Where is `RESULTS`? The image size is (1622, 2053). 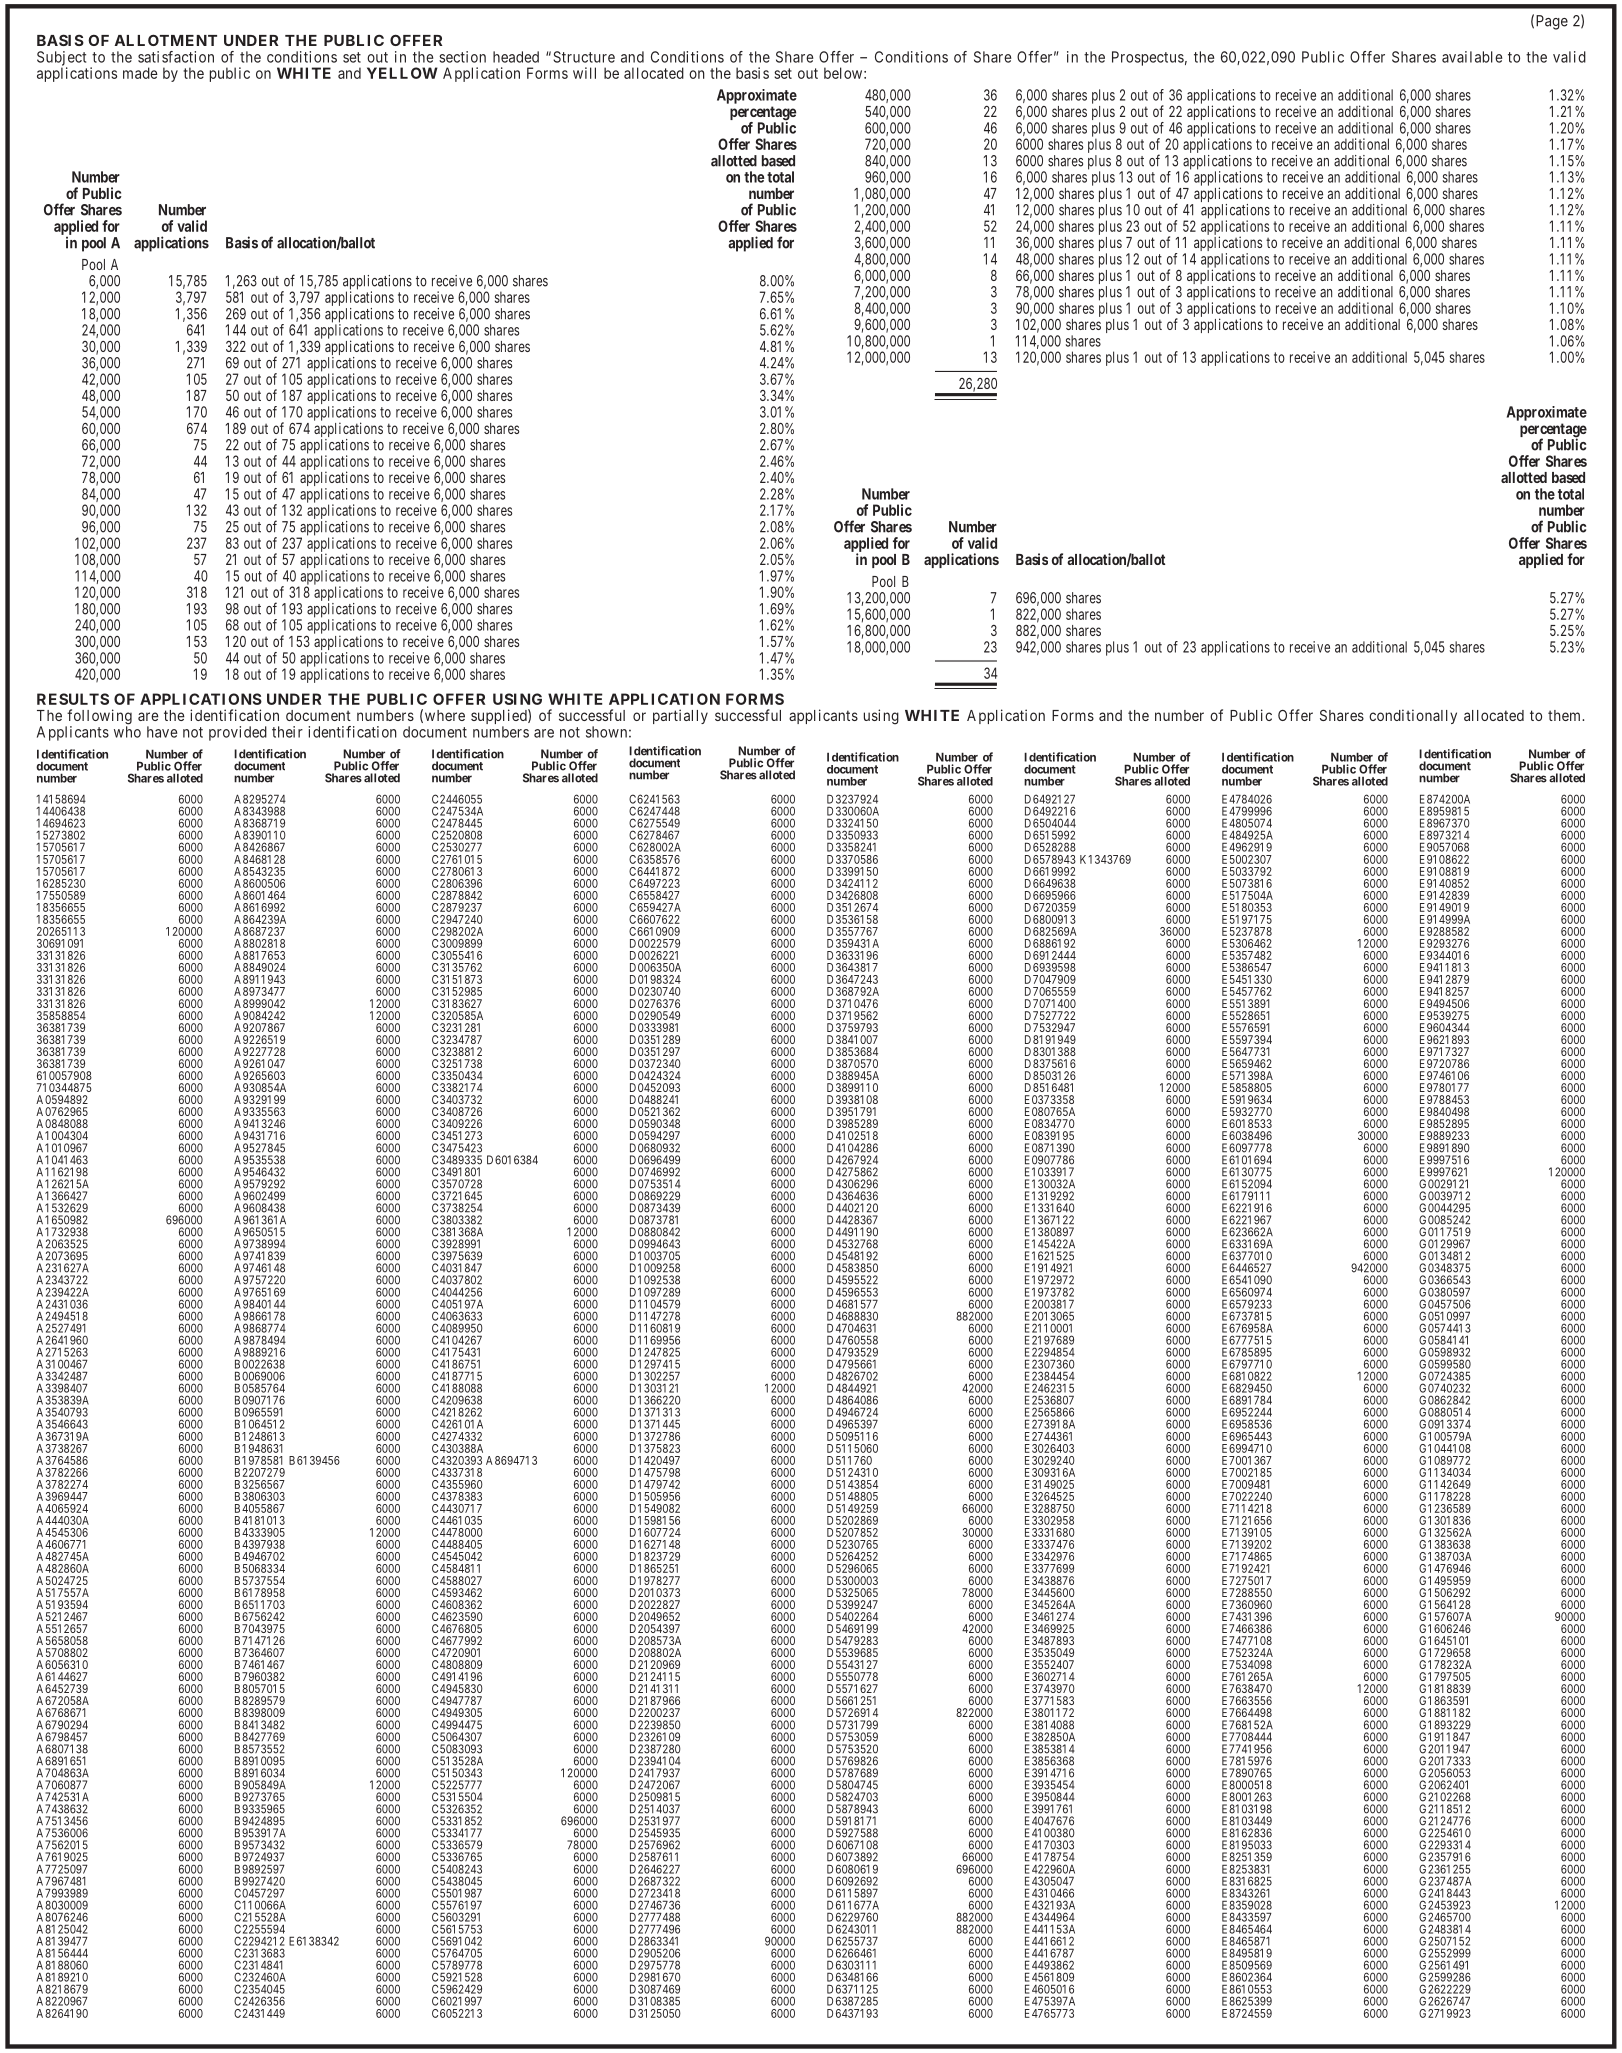 RESULTS is located at coordinates (73, 699).
